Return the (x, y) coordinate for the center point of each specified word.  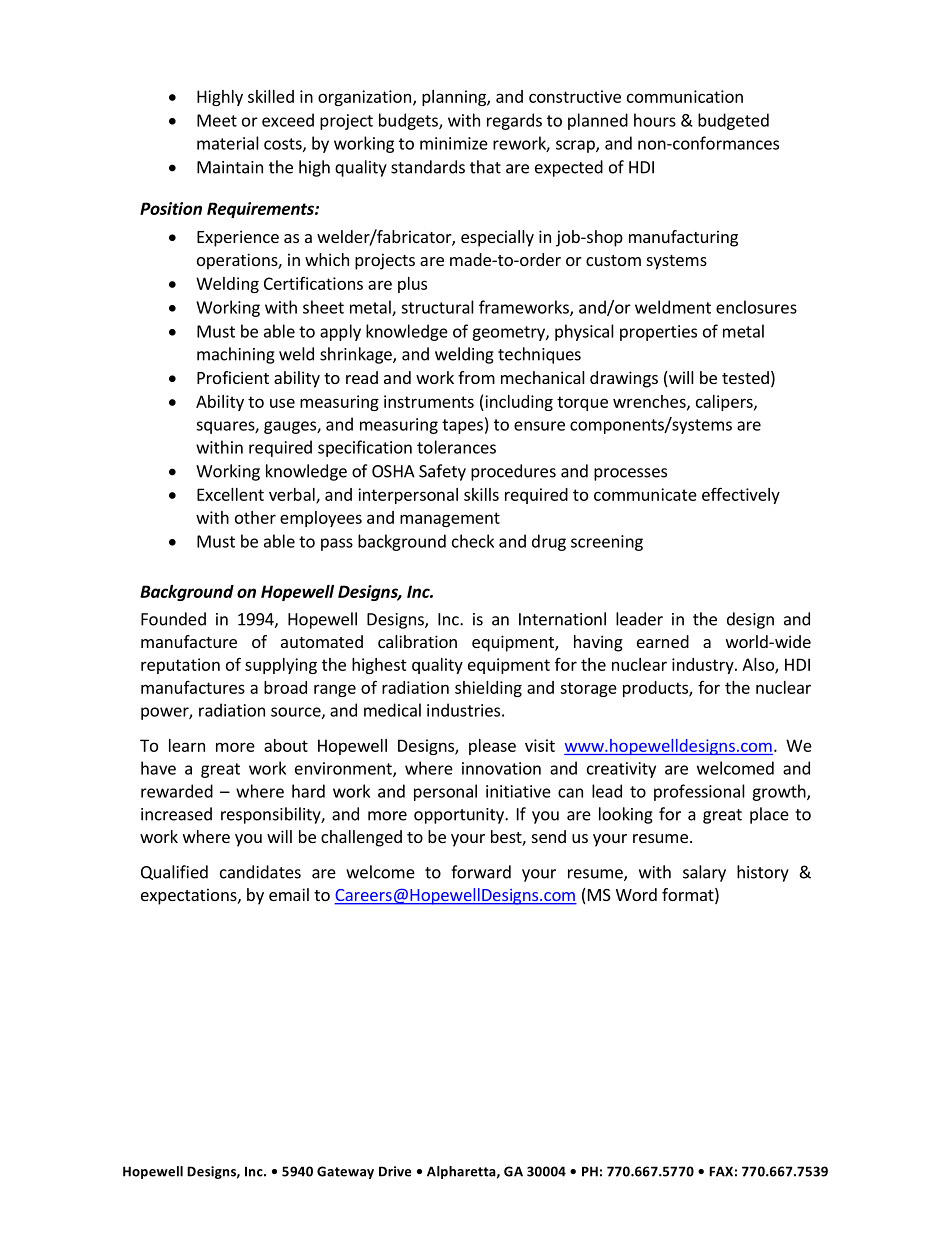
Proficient (233, 377)
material (228, 143)
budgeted (733, 121)
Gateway (345, 1172)
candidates (260, 872)
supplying (281, 666)
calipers (725, 403)
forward (481, 872)
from (476, 377)
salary (704, 873)
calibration (417, 641)
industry (704, 666)
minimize (454, 143)
